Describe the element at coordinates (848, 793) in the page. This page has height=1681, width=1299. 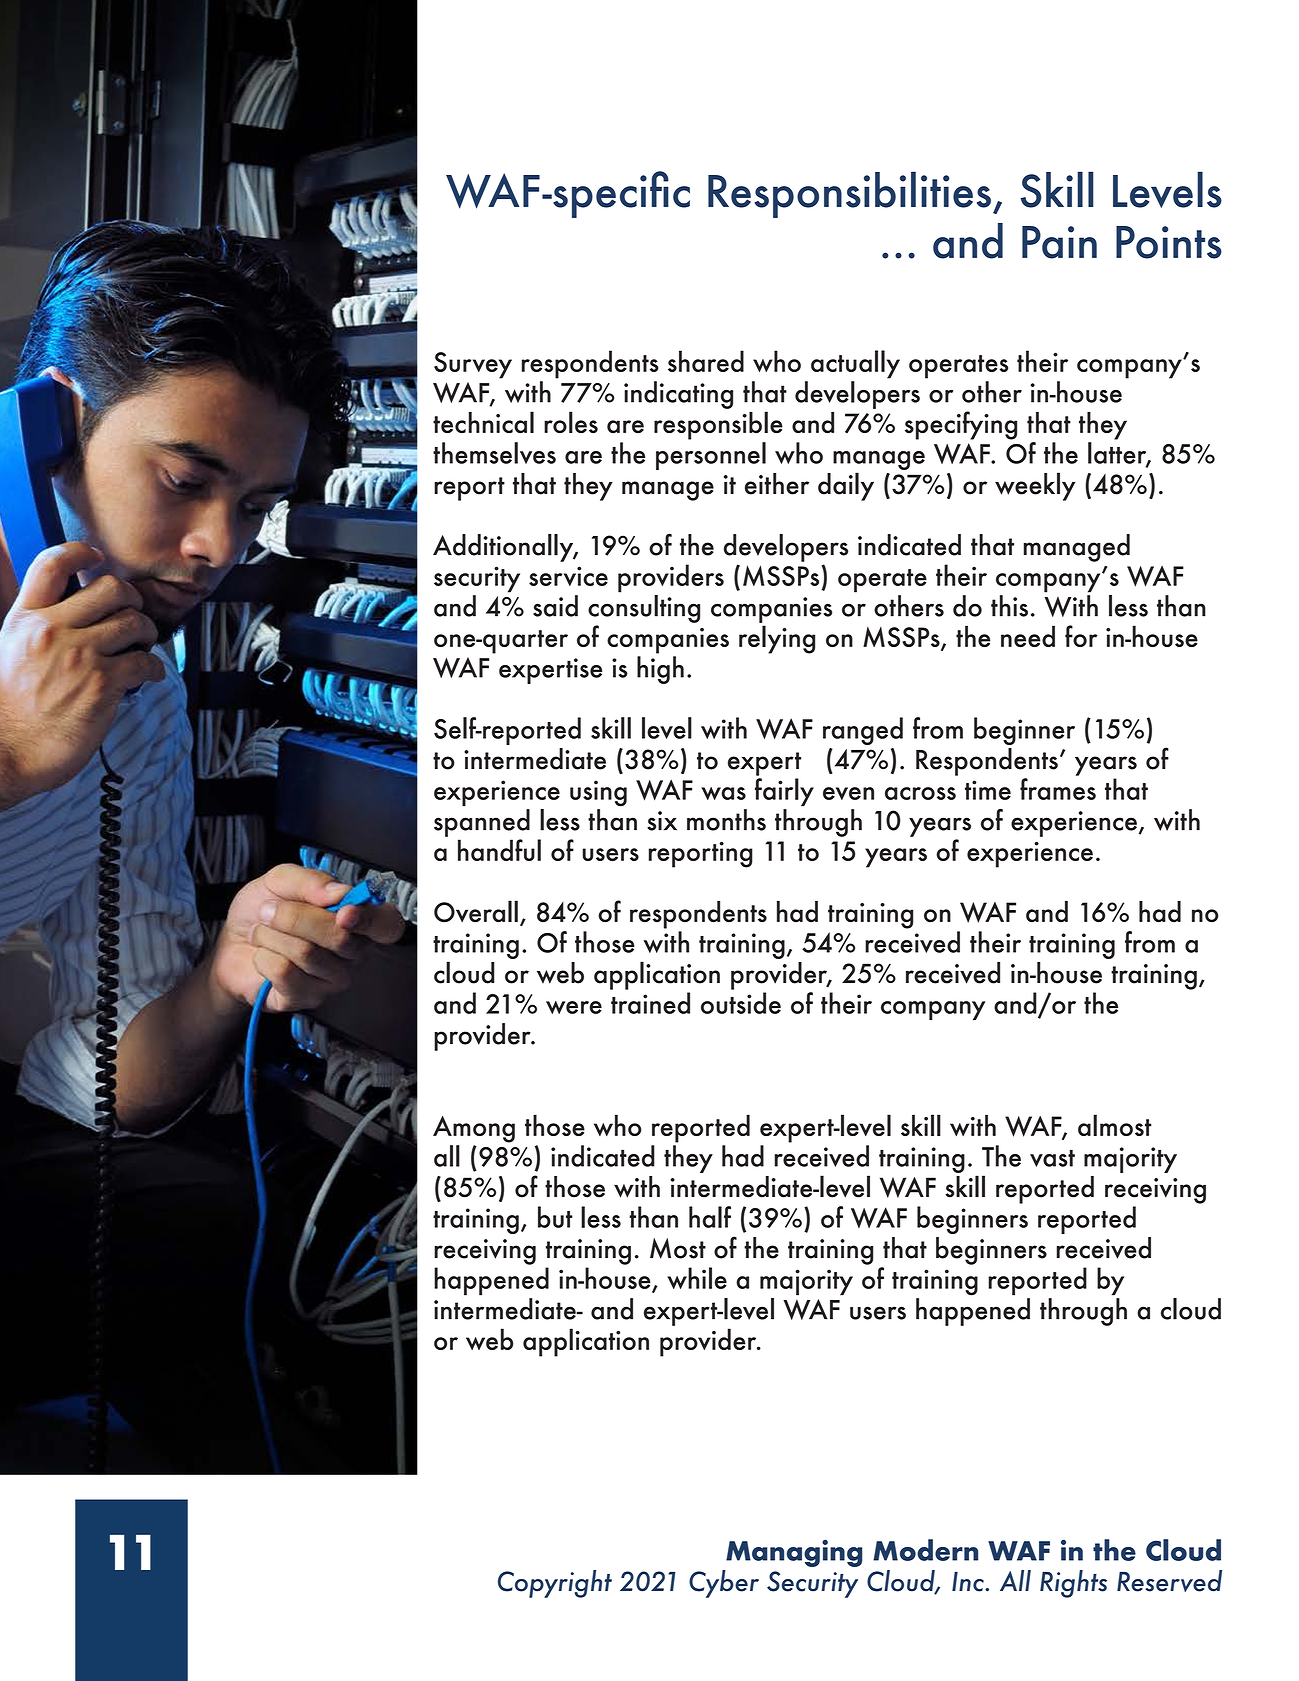
I see `even` at that location.
